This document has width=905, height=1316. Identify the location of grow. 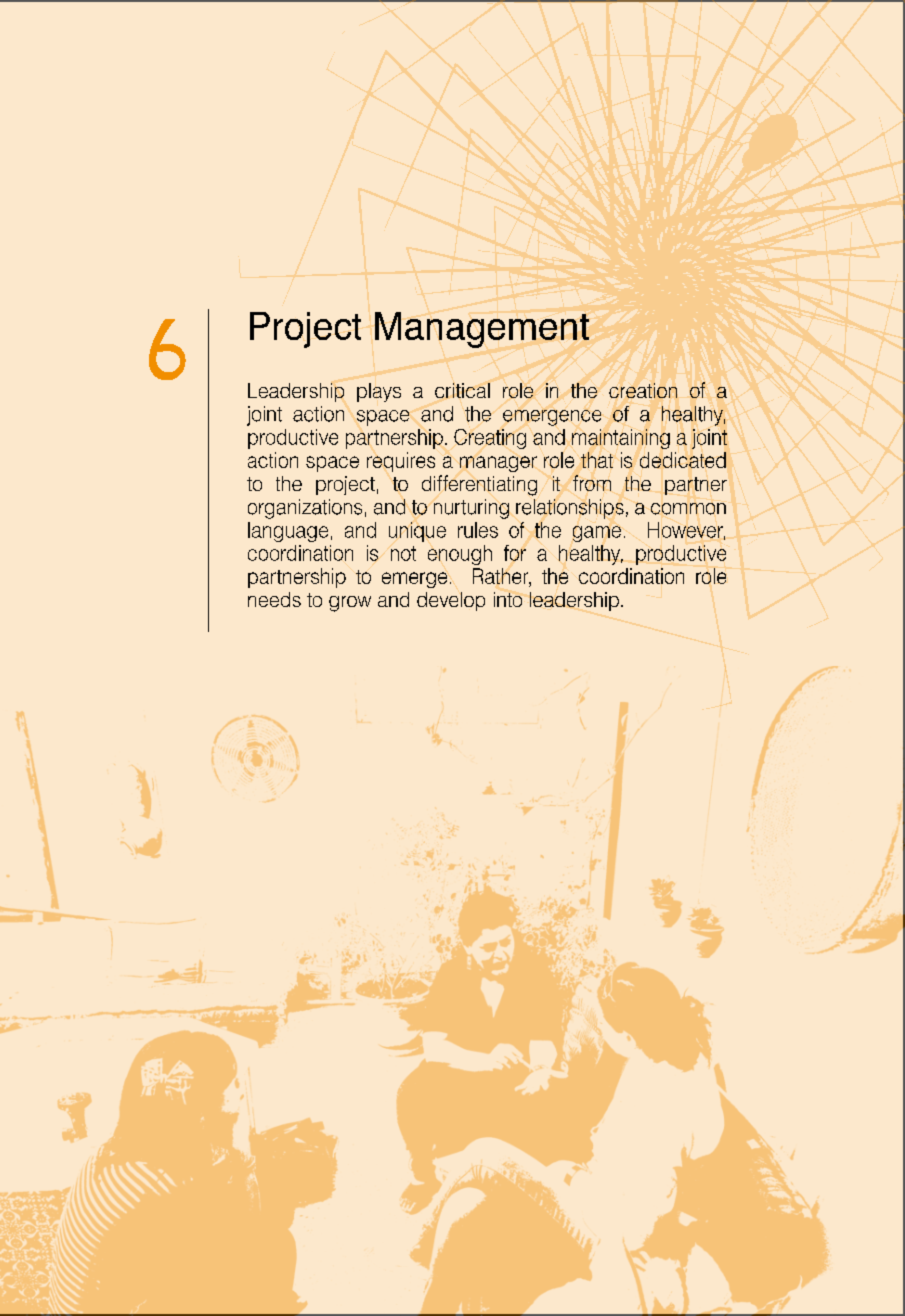
(350, 604).
